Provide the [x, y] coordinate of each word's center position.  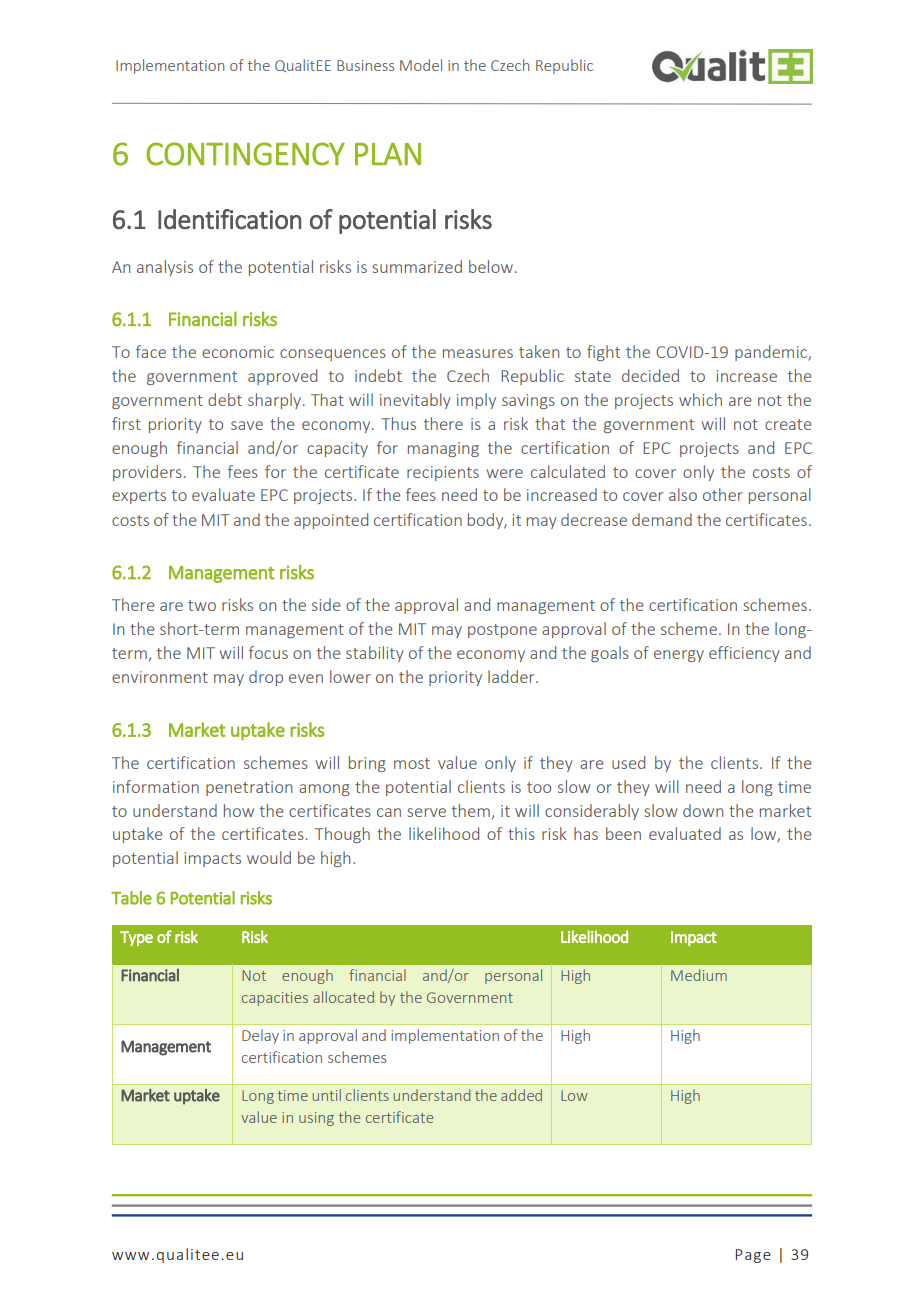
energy [679, 656]
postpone [502, 631]
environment [160, 677]
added [521, 1095]
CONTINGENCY [245, 154]
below [491, 266]
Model [421, 65]
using [316, 1119]
